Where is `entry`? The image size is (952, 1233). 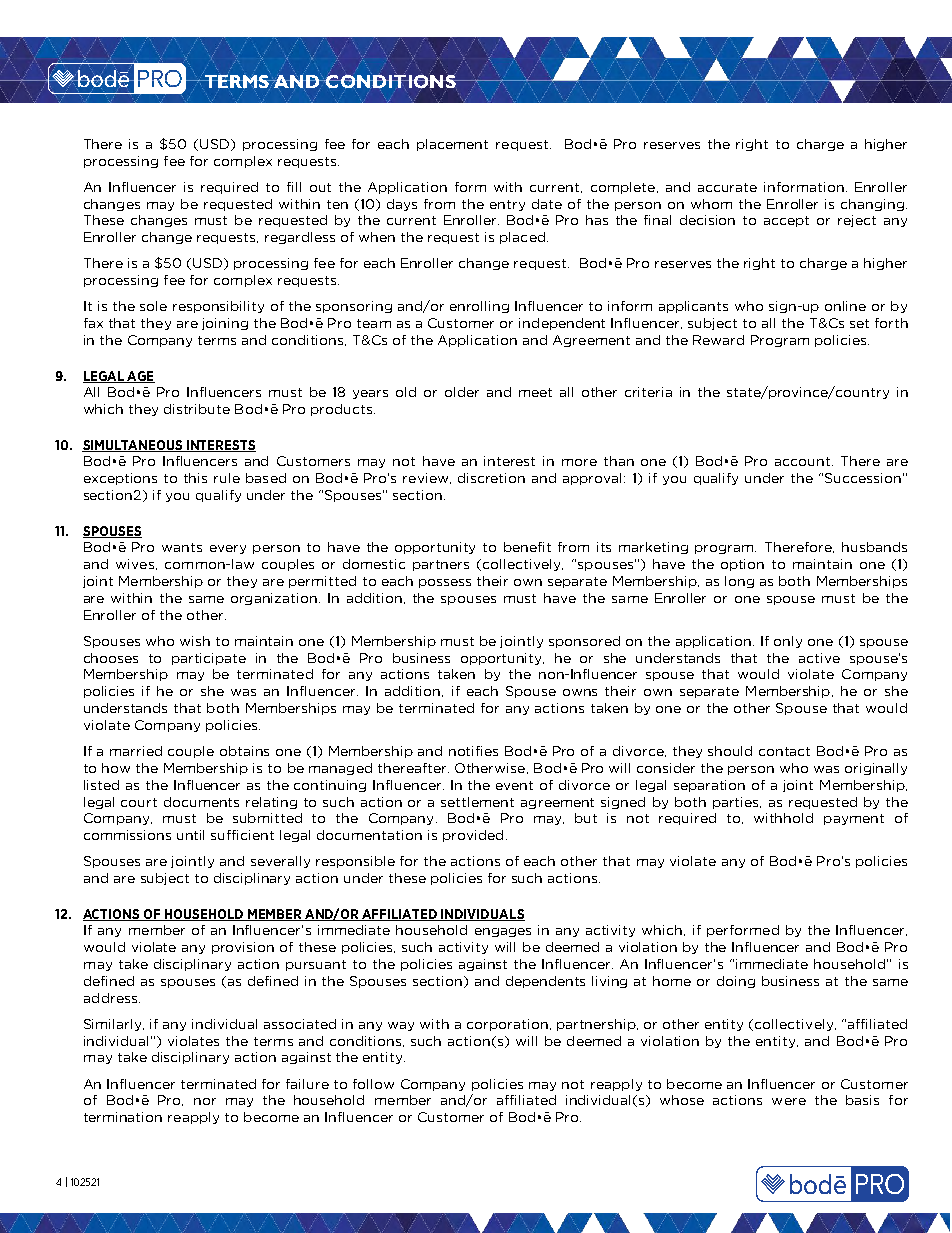 entry is located at coordinates (507, 205).
